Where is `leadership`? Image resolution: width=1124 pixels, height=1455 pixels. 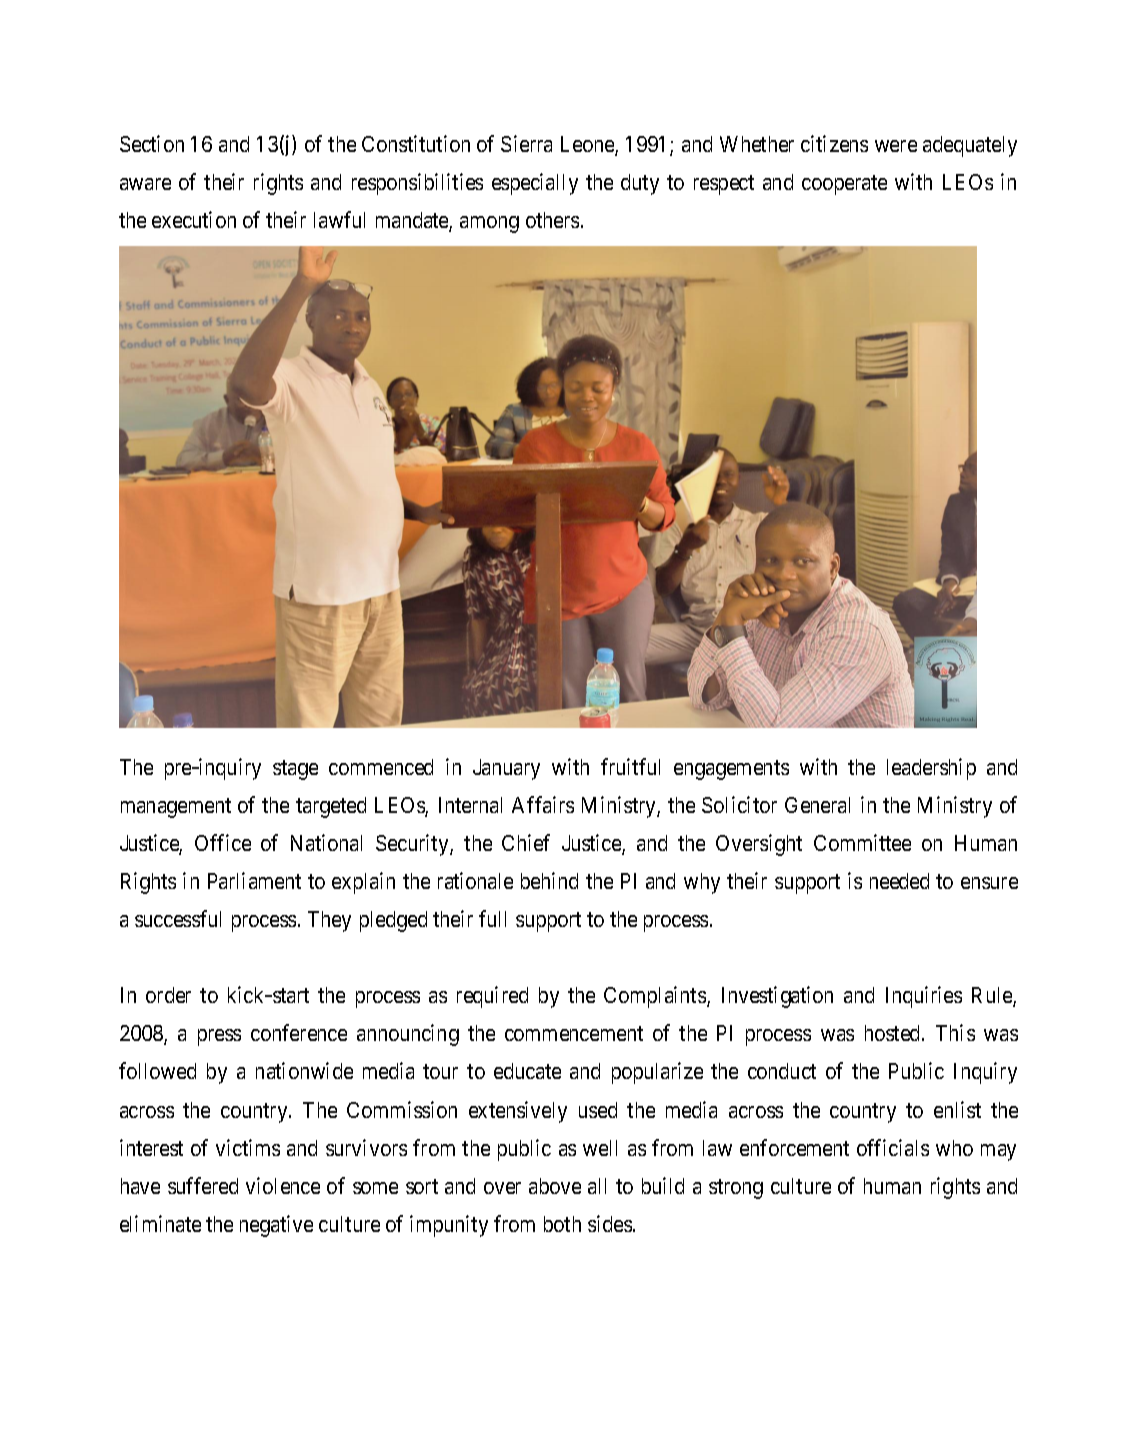
leadership is located at coordinates (931, 769).
